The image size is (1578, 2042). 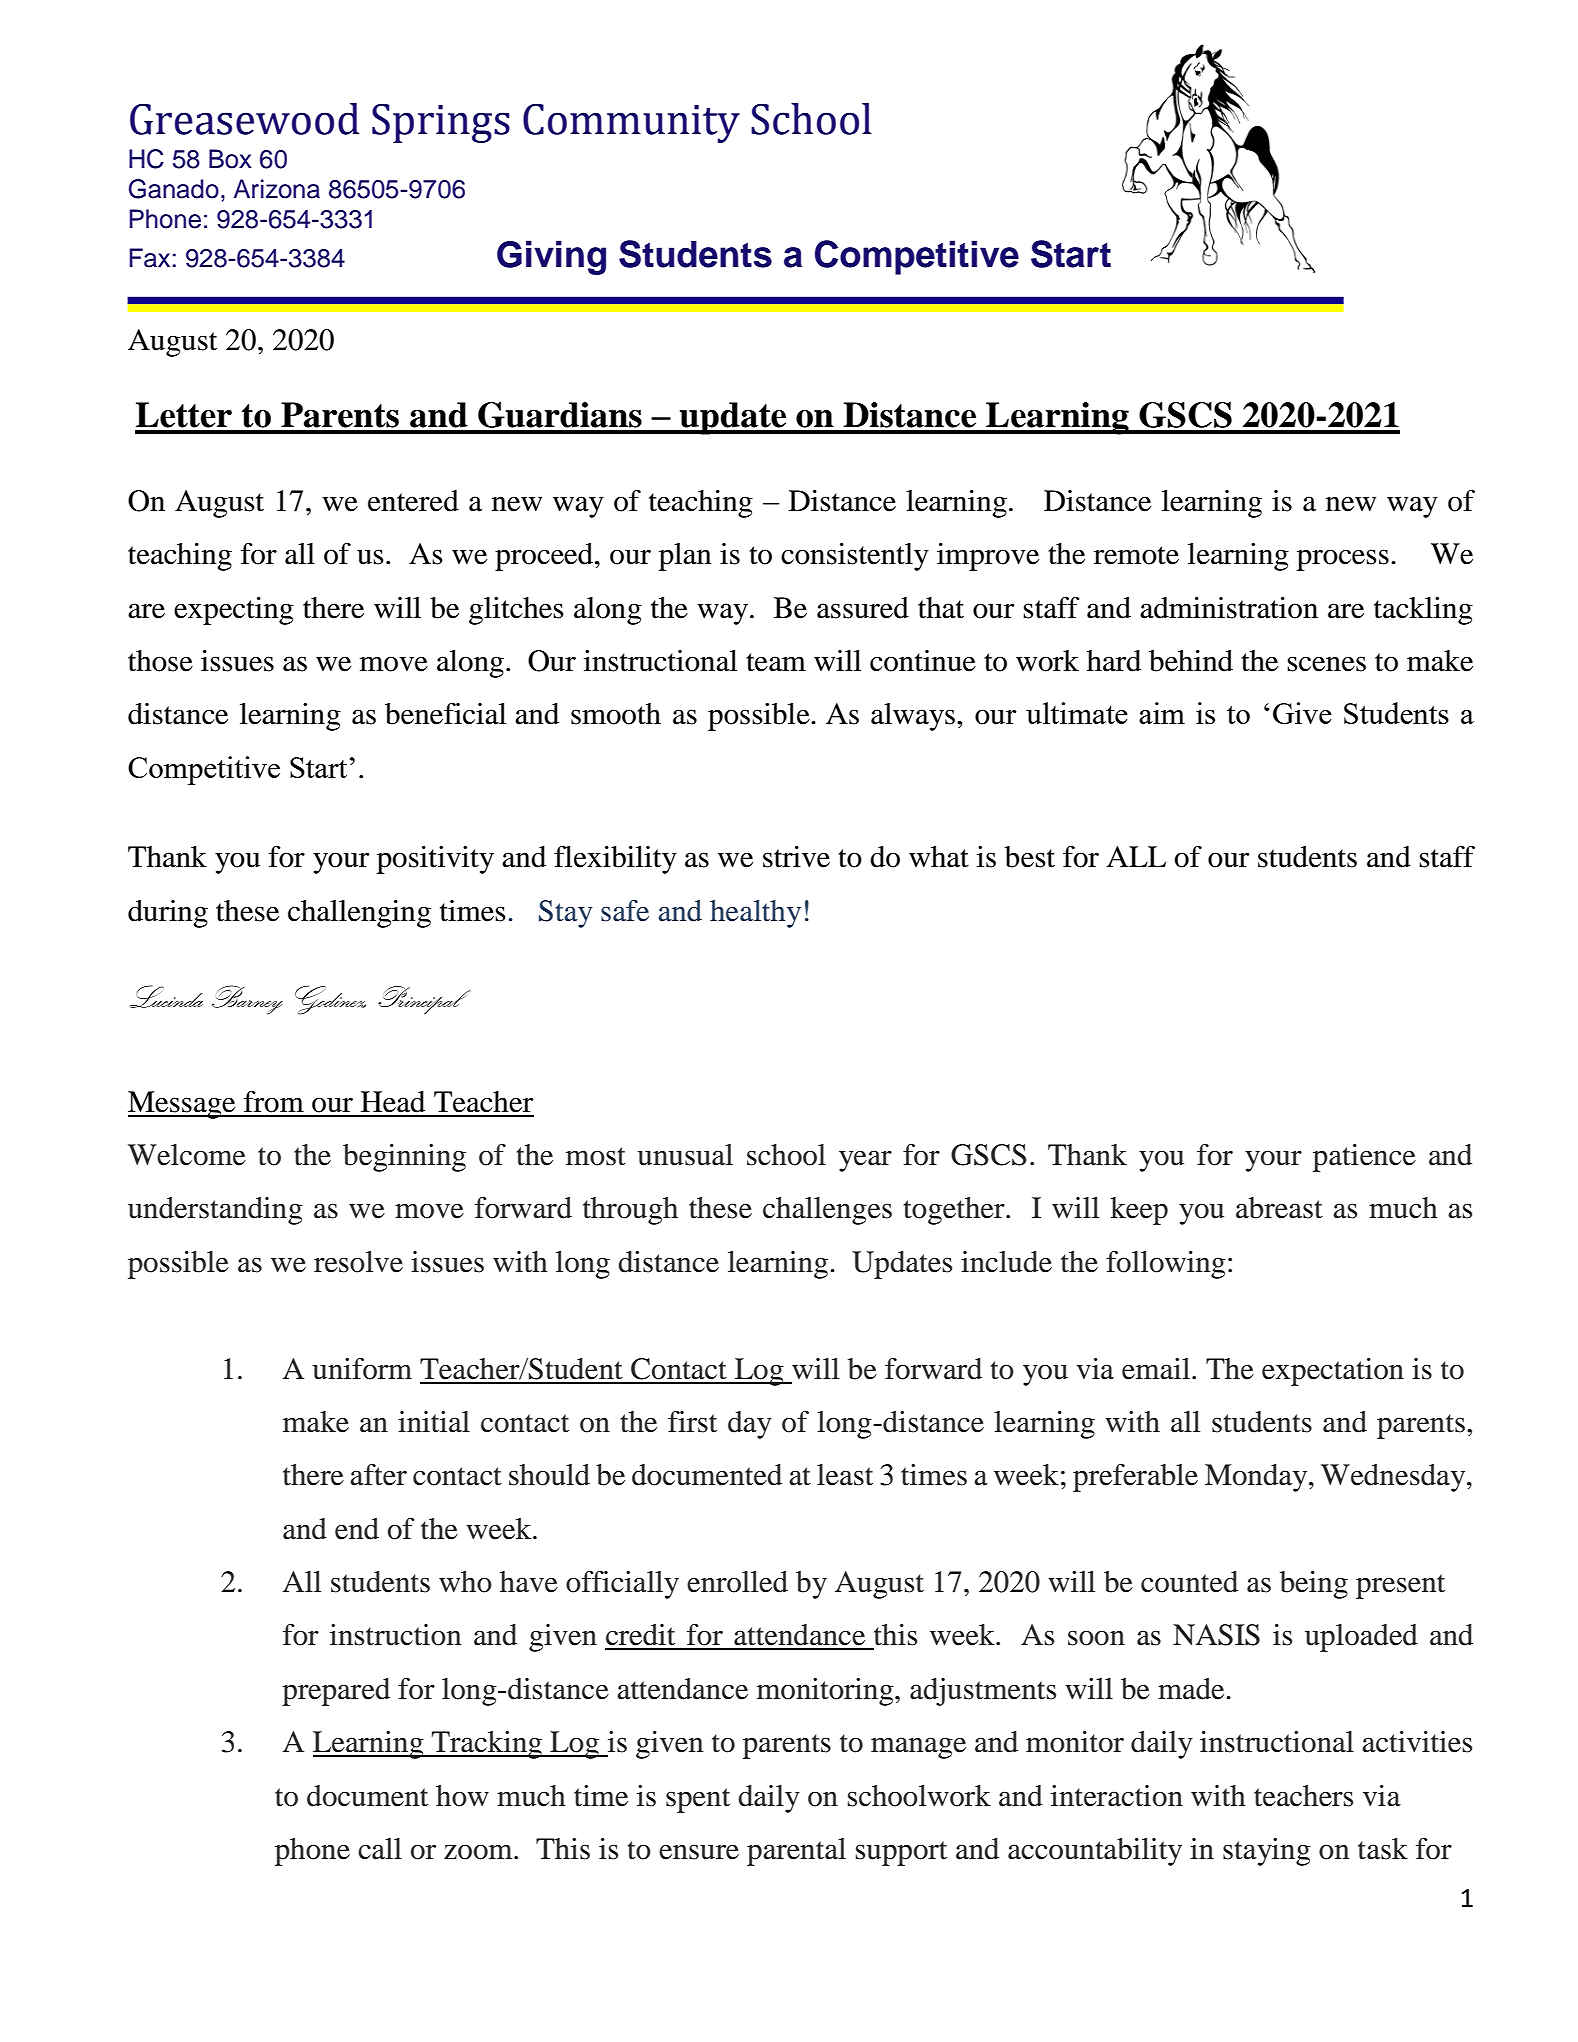 I want to click on Barney, so click(x=247, y=1000).
